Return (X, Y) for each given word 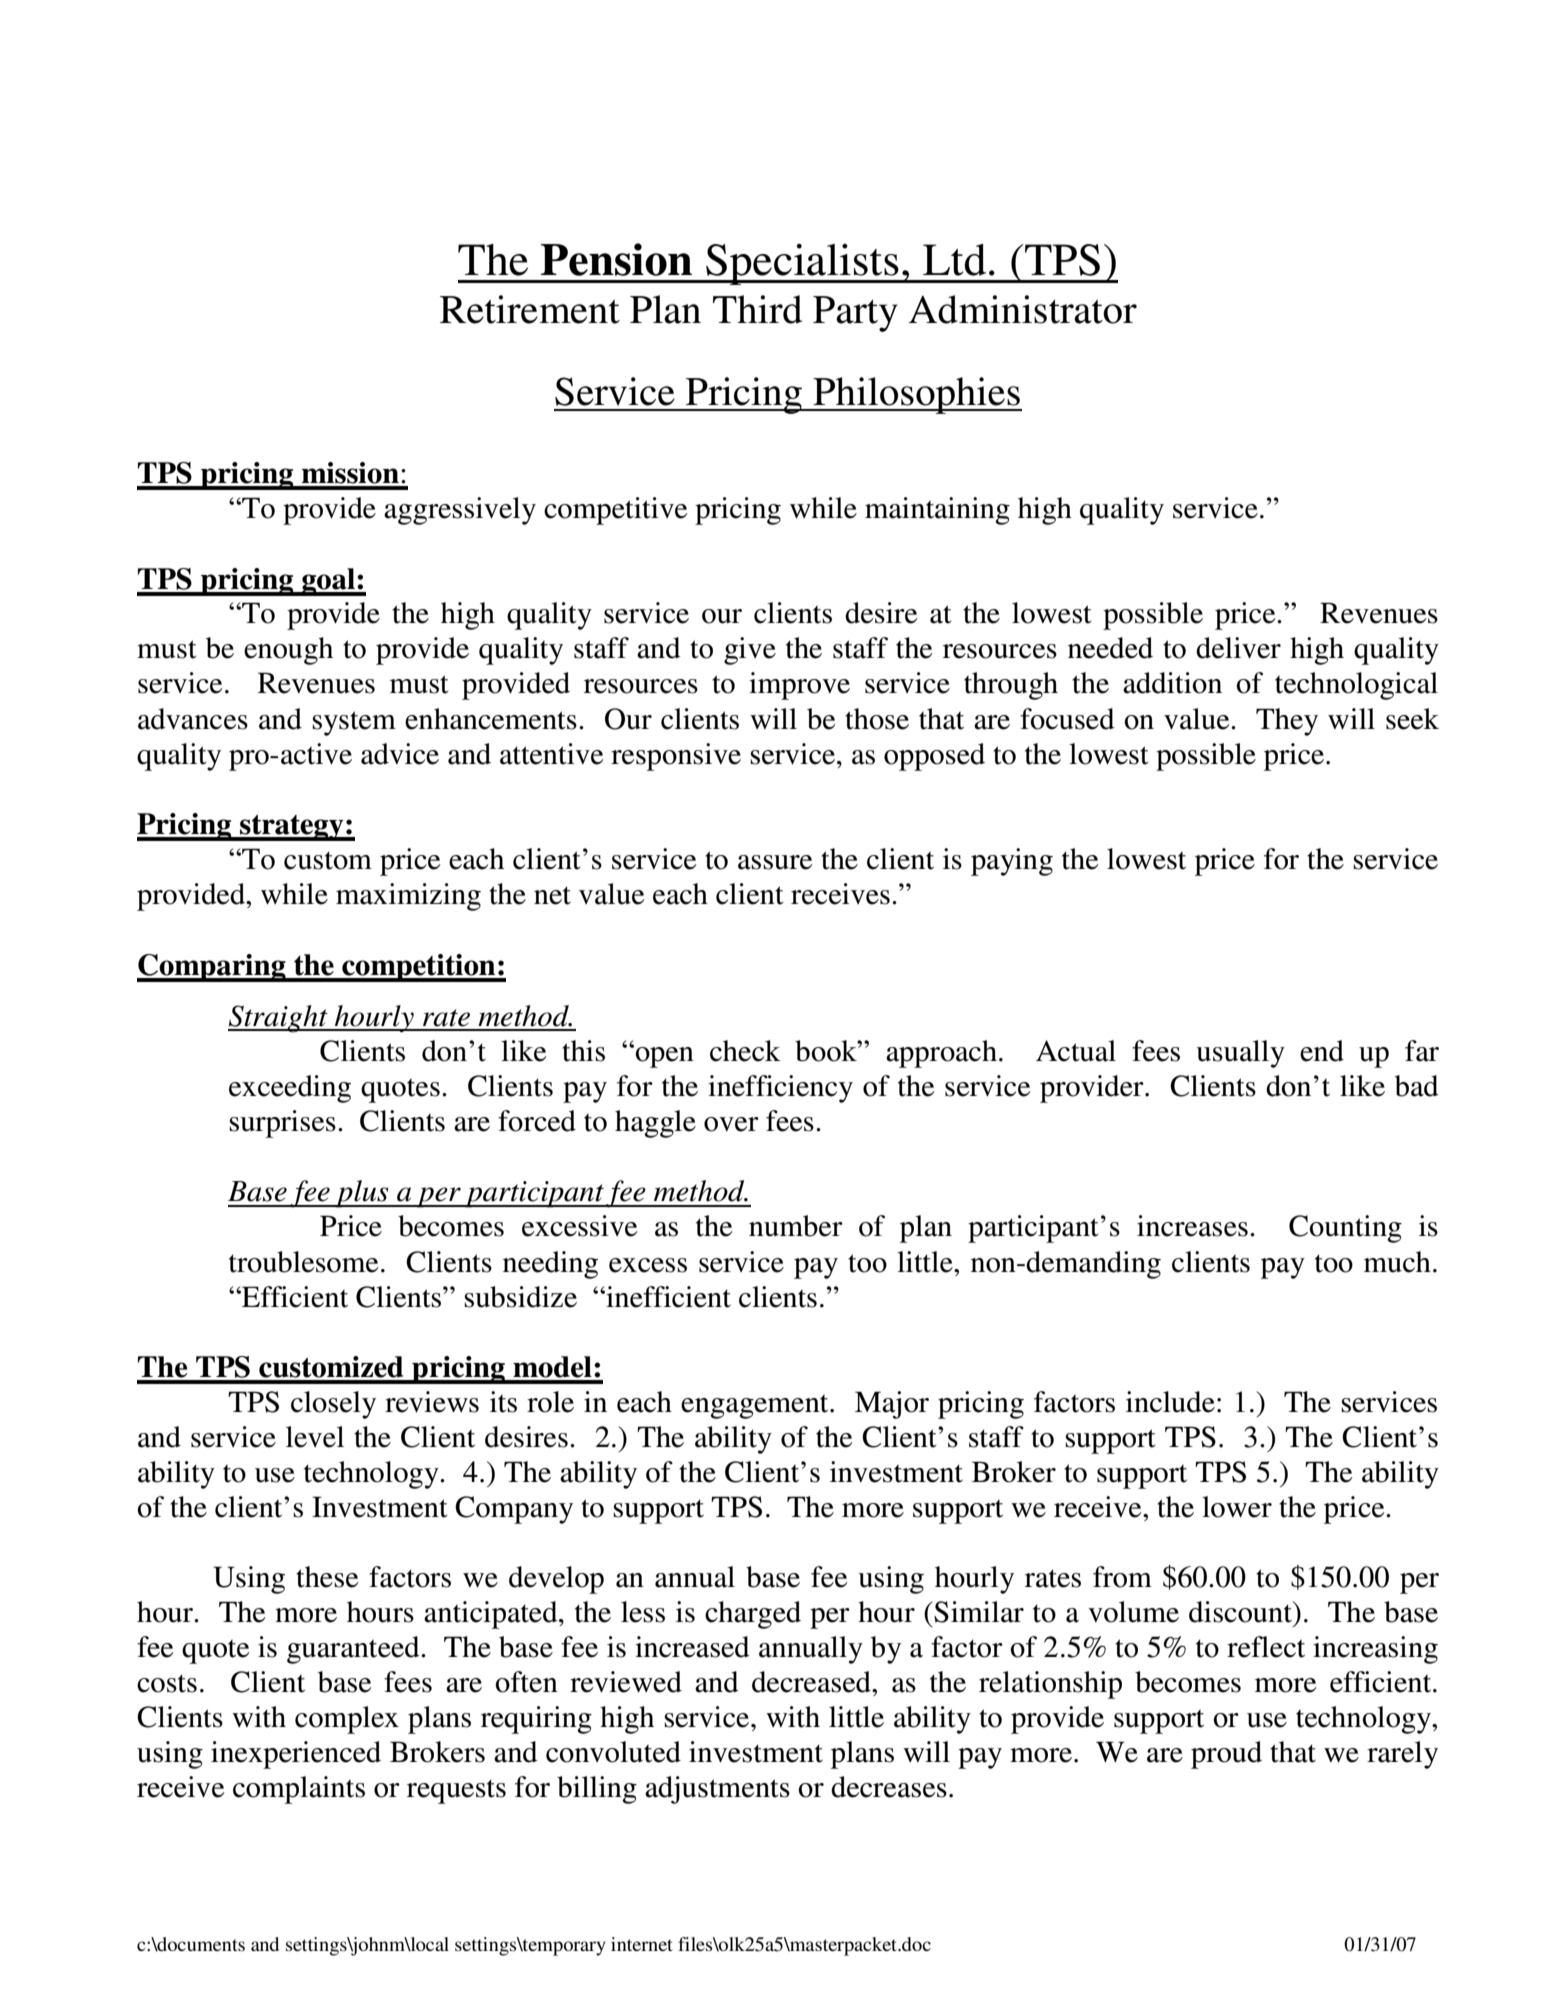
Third (757, 309)
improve (799, 686)
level (315, 1437)
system (354, 723)
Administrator (1023, 309)
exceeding (290, 1089)
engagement (756, 1407)
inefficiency (780, 1089)
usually (1240, 1054)
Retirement (530, 309)
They (1287, 722)
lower (1237, 1507)
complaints (299, 1790)
